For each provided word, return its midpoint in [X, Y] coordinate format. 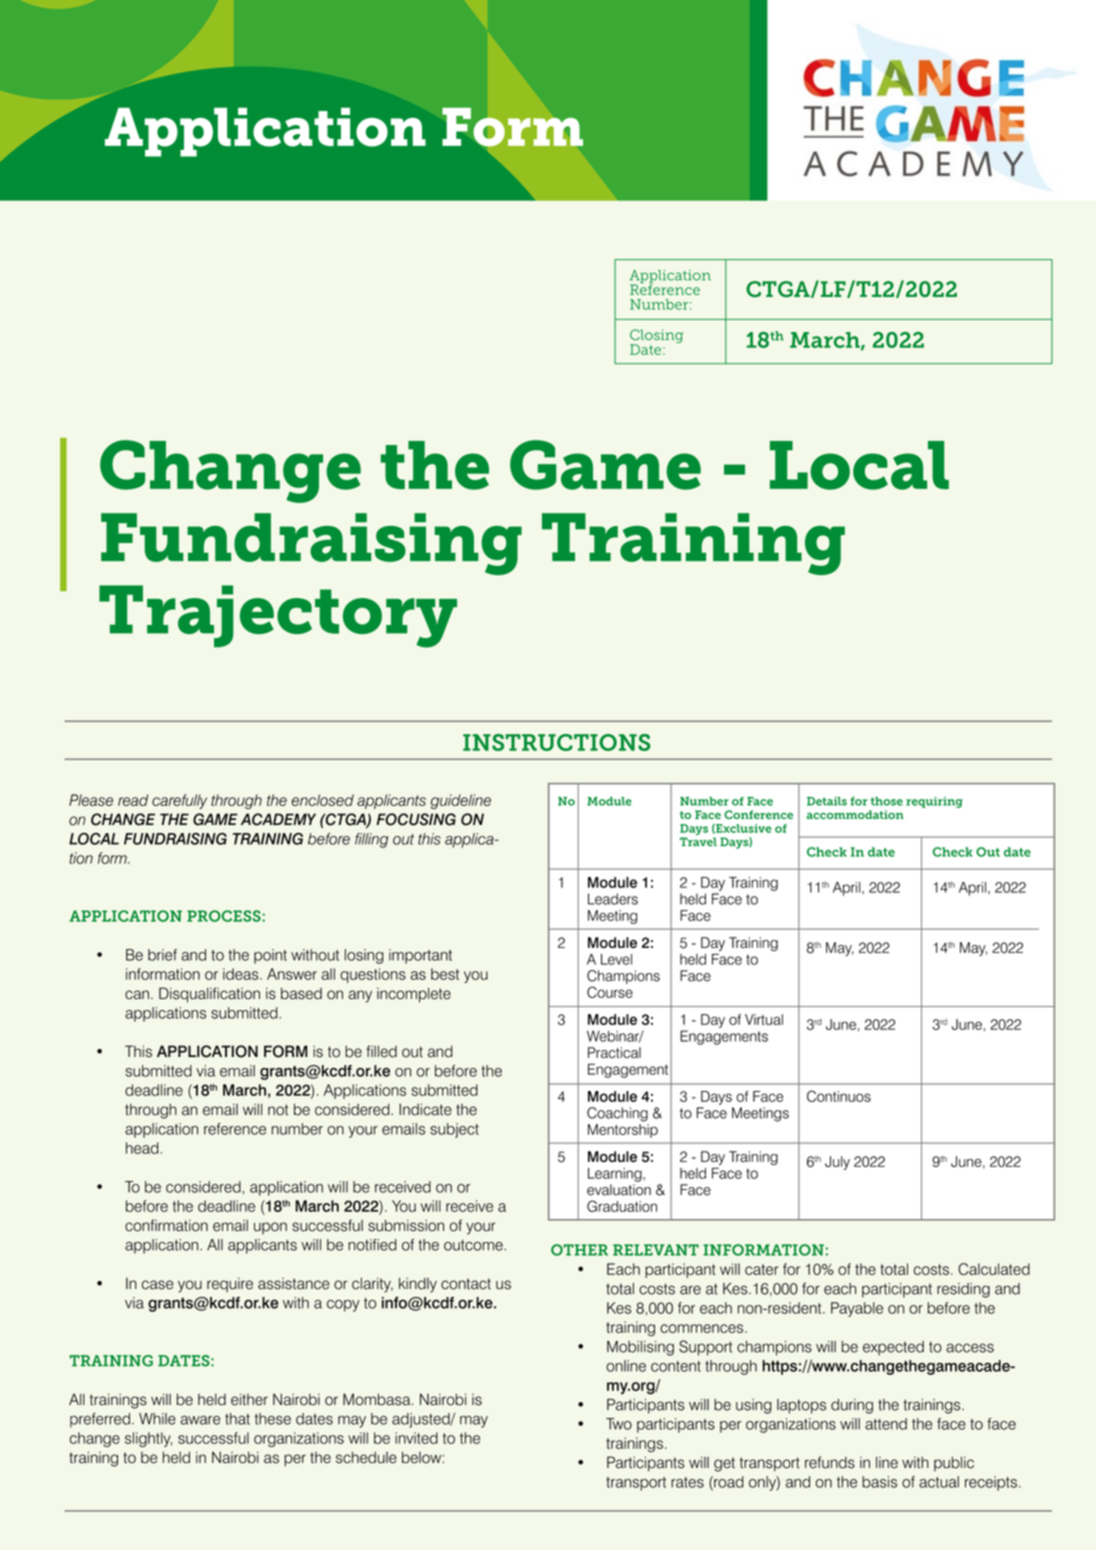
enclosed [322, 800]
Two [619, 1424]
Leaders [613, 899]
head [143, 1148]
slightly [148, 1439]
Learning [616, 1175]
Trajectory [278, 616]
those [887, 801]
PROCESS [225, 916]
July [837, 1163]
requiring [934, 802]
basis [879, 1482]
